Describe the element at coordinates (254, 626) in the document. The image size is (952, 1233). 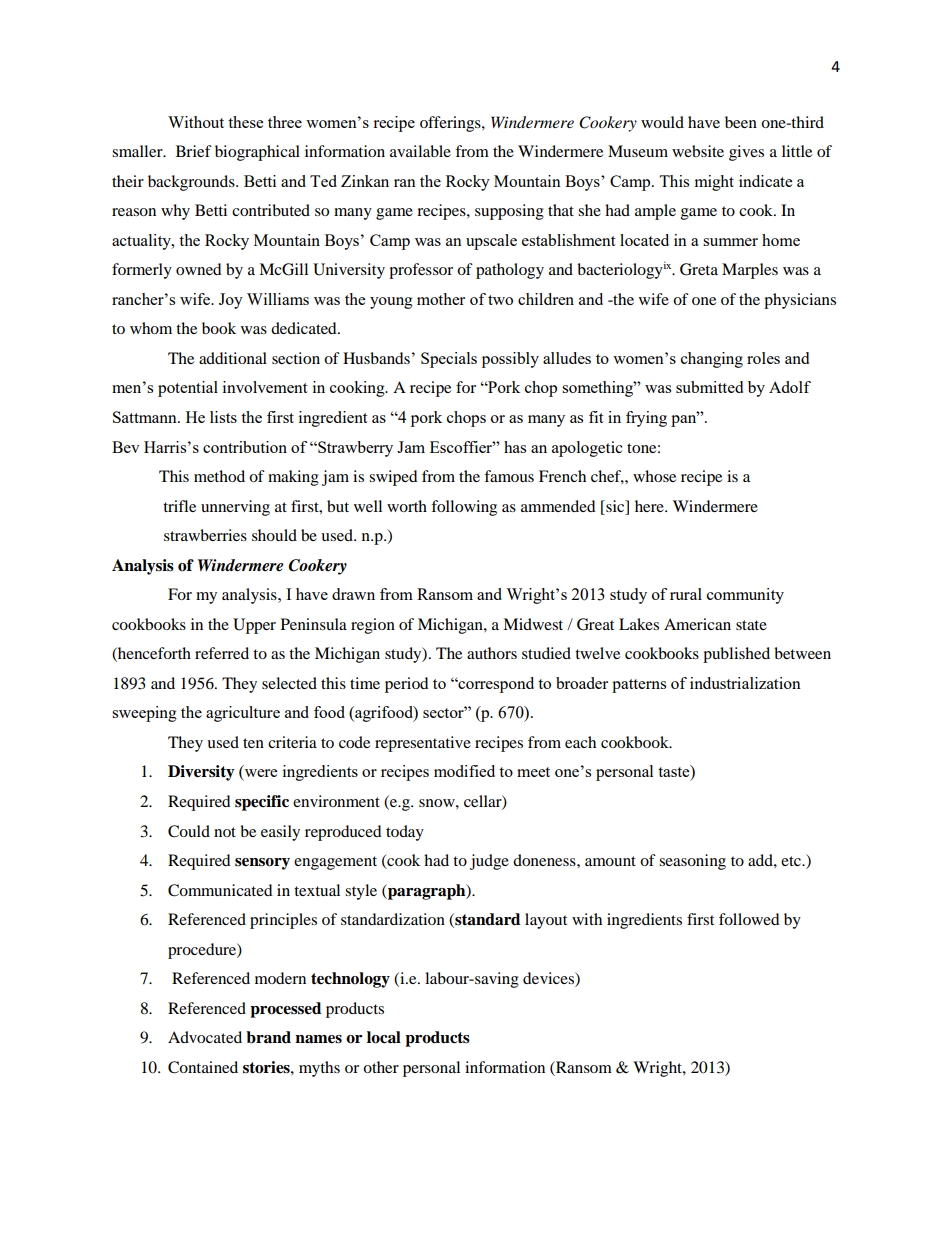
I see `Upper` at that location.
